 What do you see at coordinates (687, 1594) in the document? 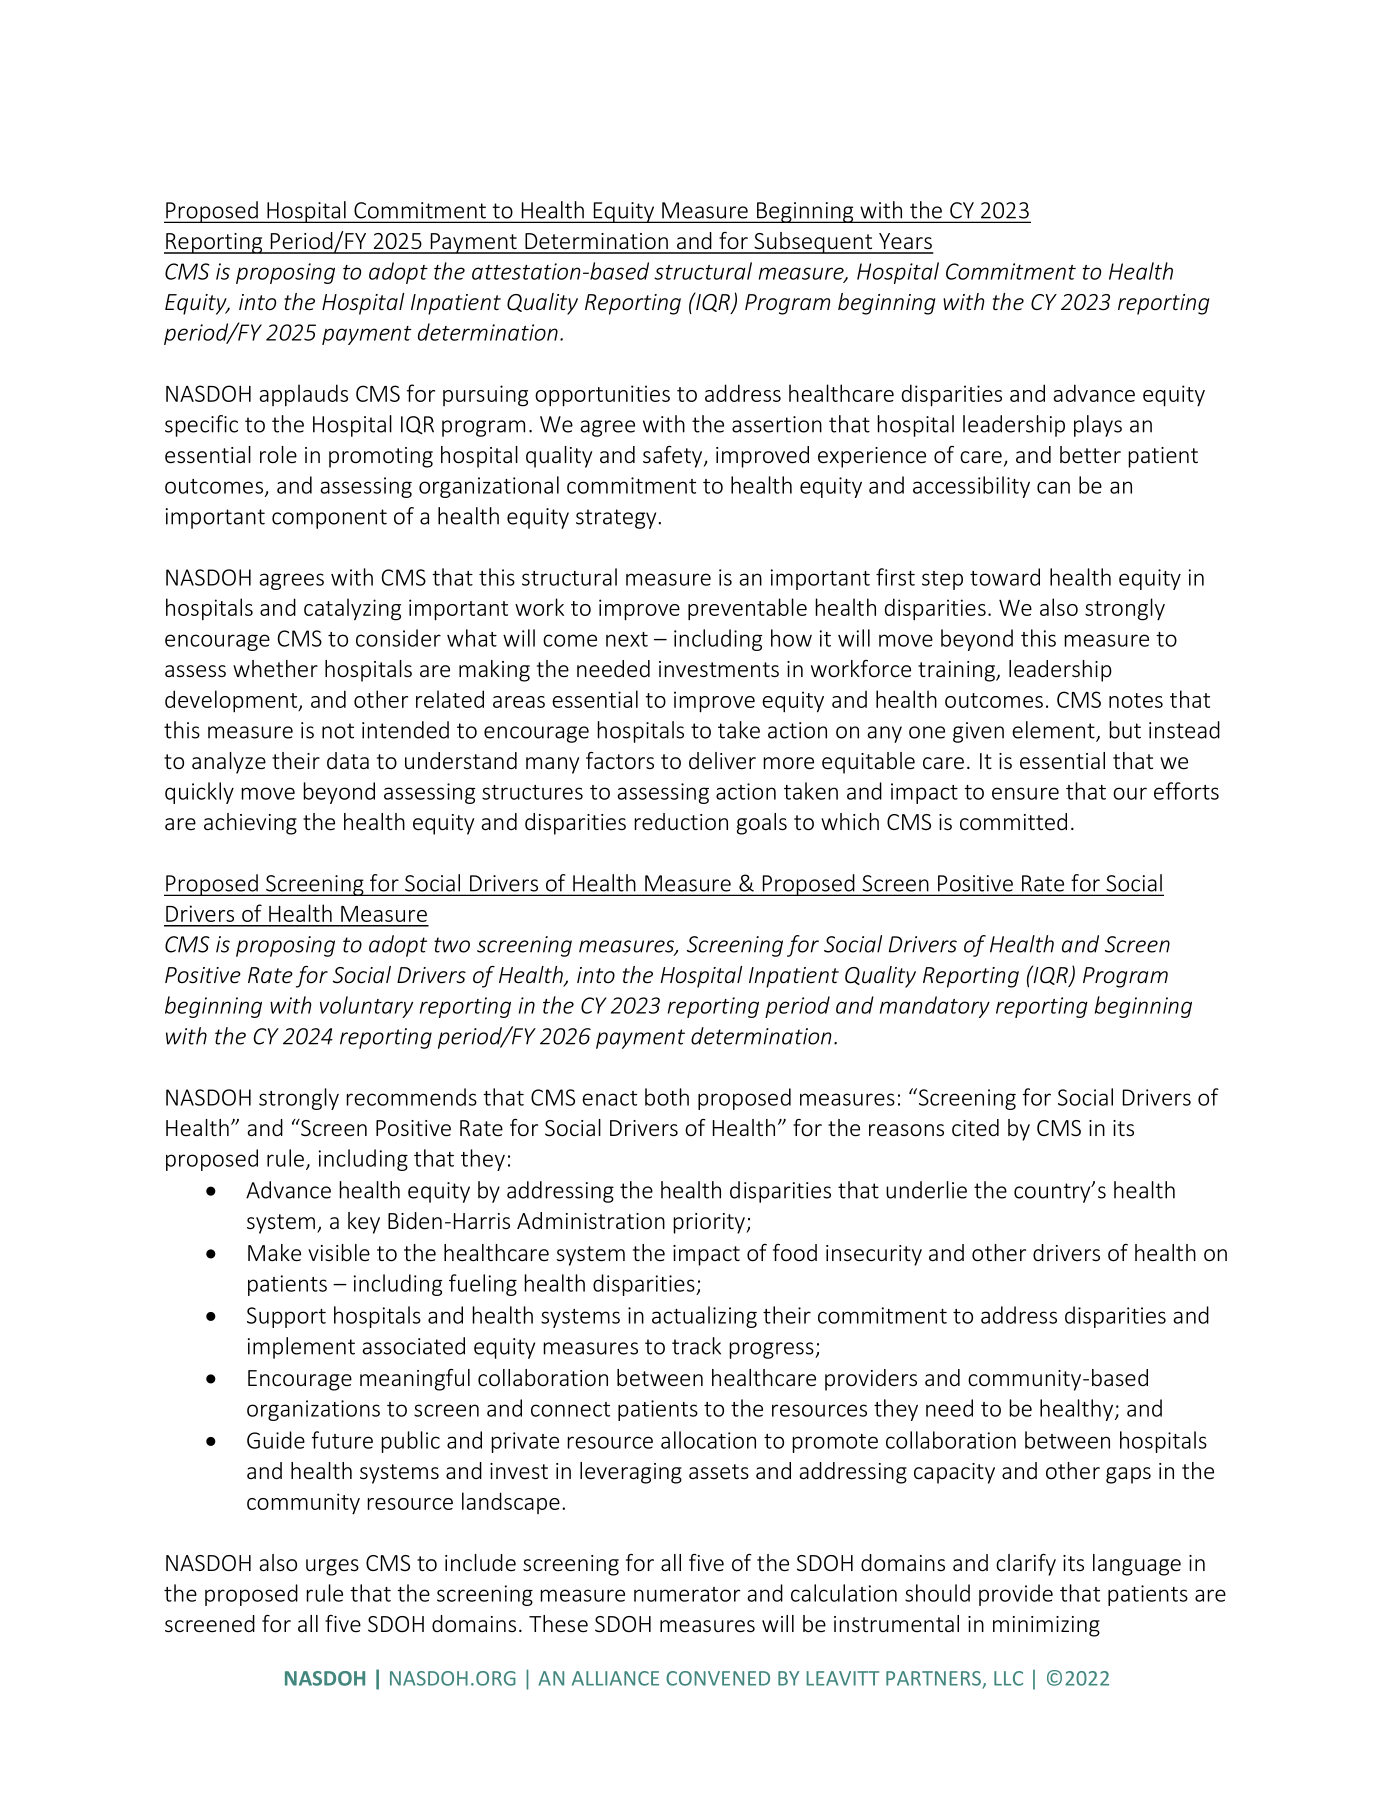
I see `numerator` at bounding box center [687, 1594].
